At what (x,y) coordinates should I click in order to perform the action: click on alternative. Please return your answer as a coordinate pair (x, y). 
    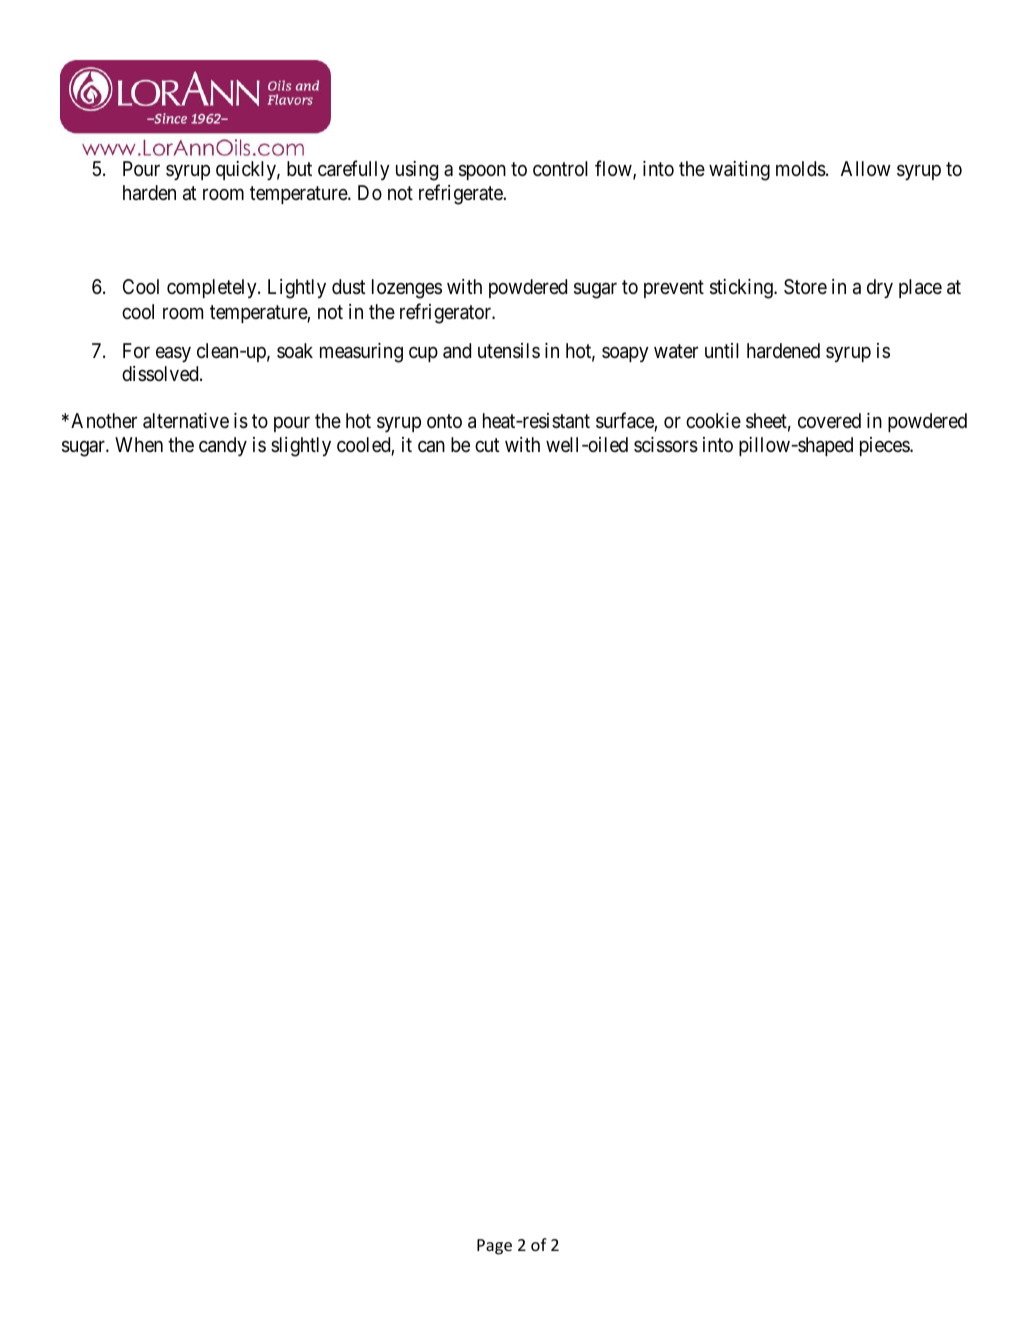
    Looking at the image, I should click on (186, 421).
